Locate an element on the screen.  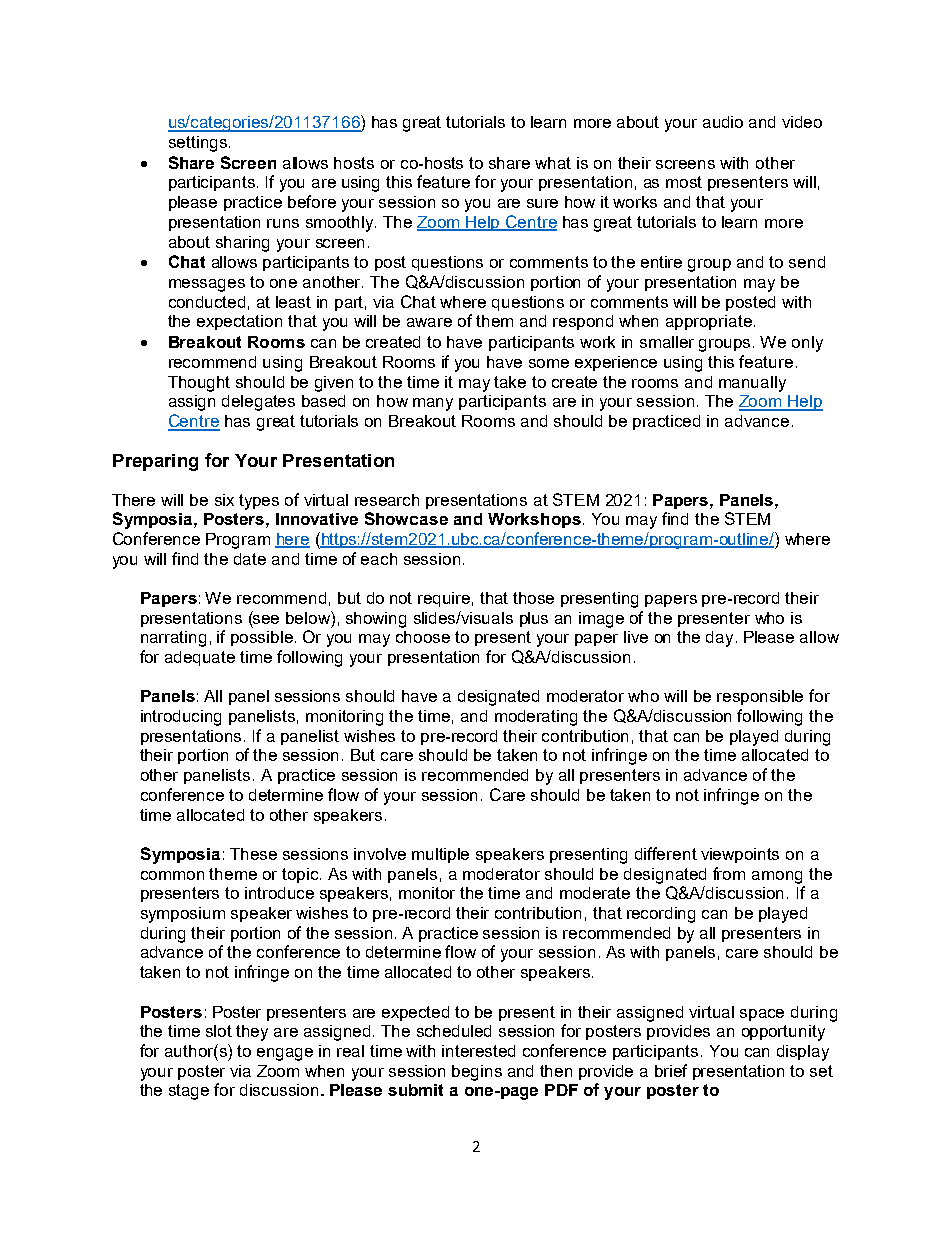
what is located at coordinates (553, 163).
